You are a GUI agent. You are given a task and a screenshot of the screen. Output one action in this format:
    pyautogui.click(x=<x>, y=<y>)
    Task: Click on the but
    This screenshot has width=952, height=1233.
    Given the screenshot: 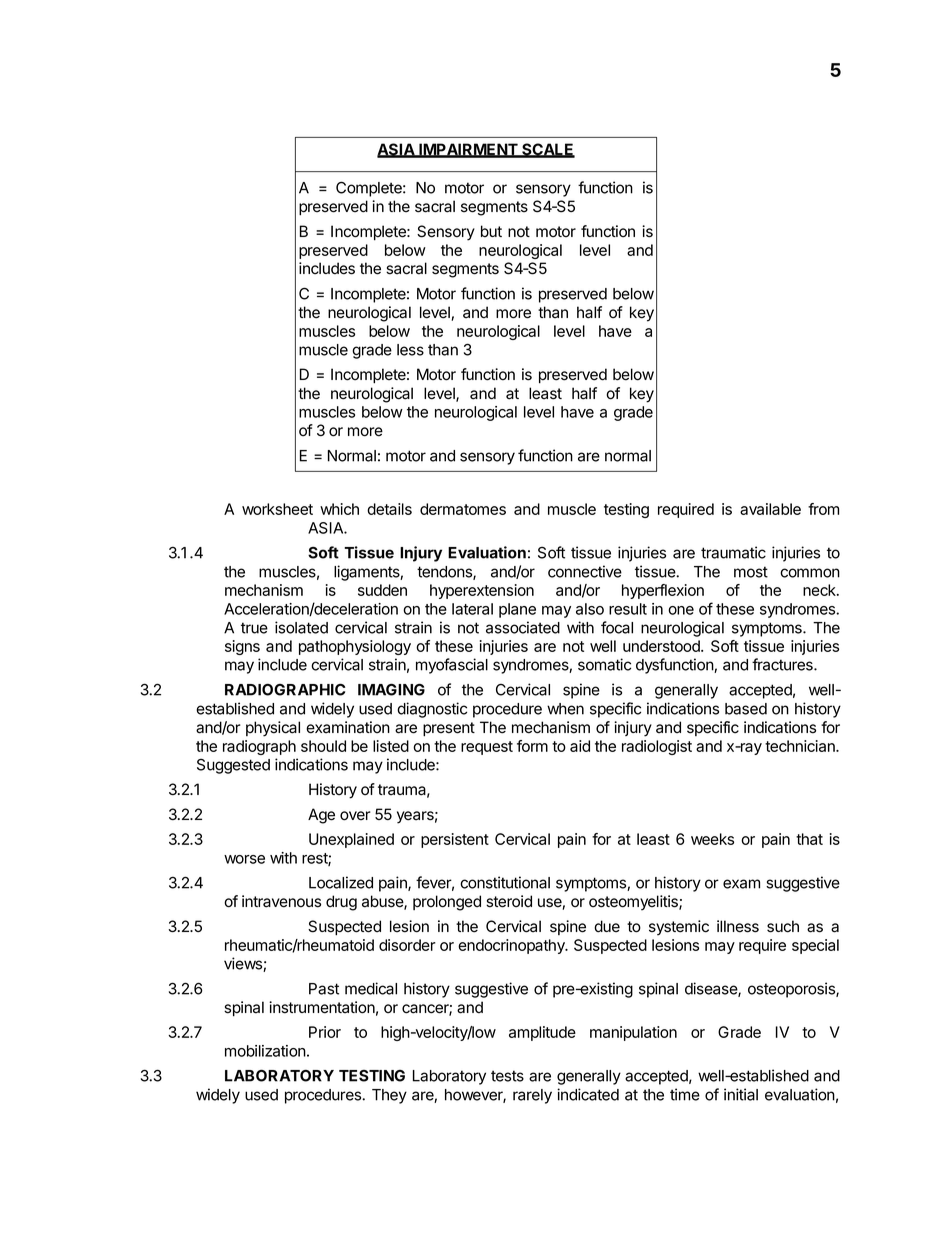 What is the action you would take?
    pyautogui.click(x=491, y=231)
